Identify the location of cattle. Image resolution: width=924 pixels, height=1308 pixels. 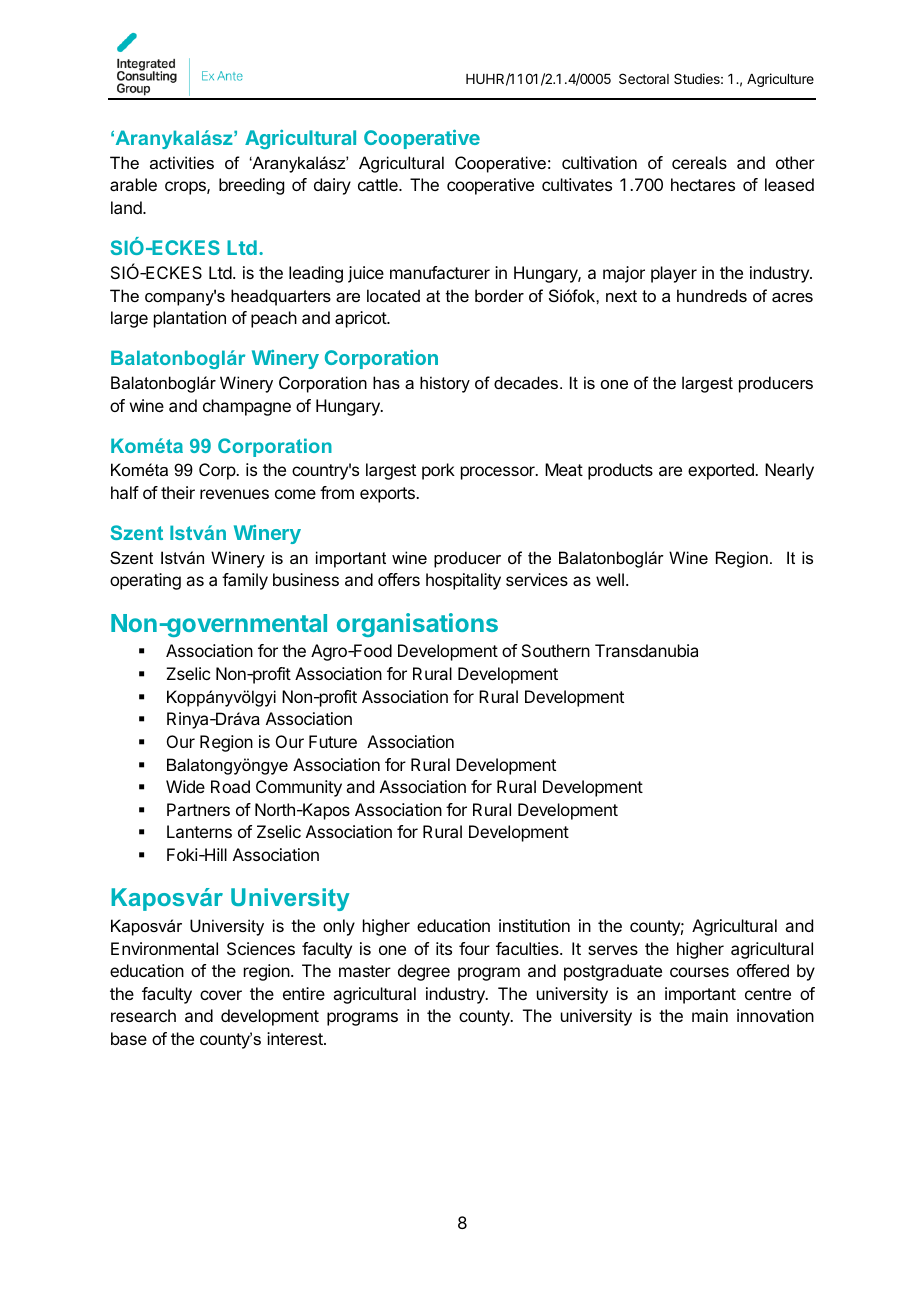
(379, 184).
